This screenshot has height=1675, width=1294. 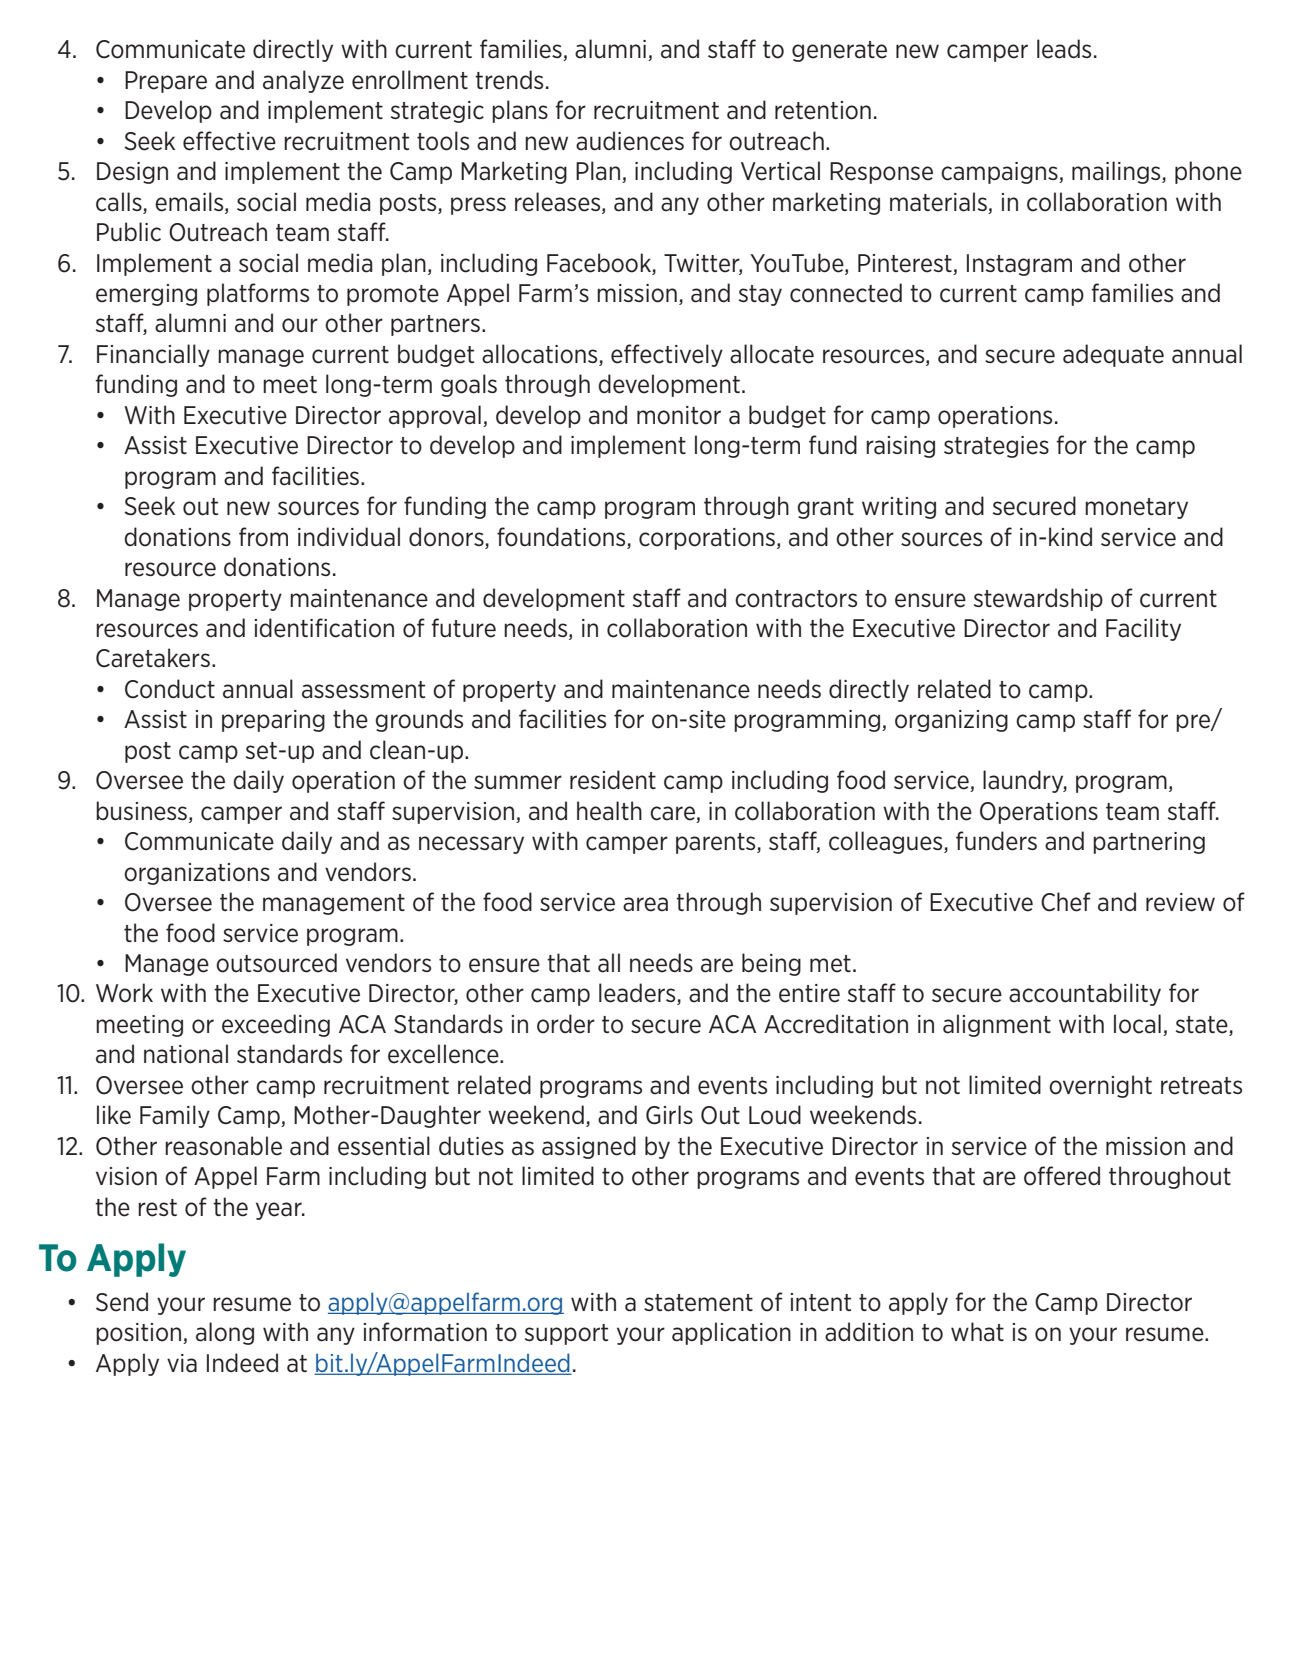 What do you see at coordinates (951, 721) in the screenshot?
I see `organizing` at bounding box center [951, 721].
